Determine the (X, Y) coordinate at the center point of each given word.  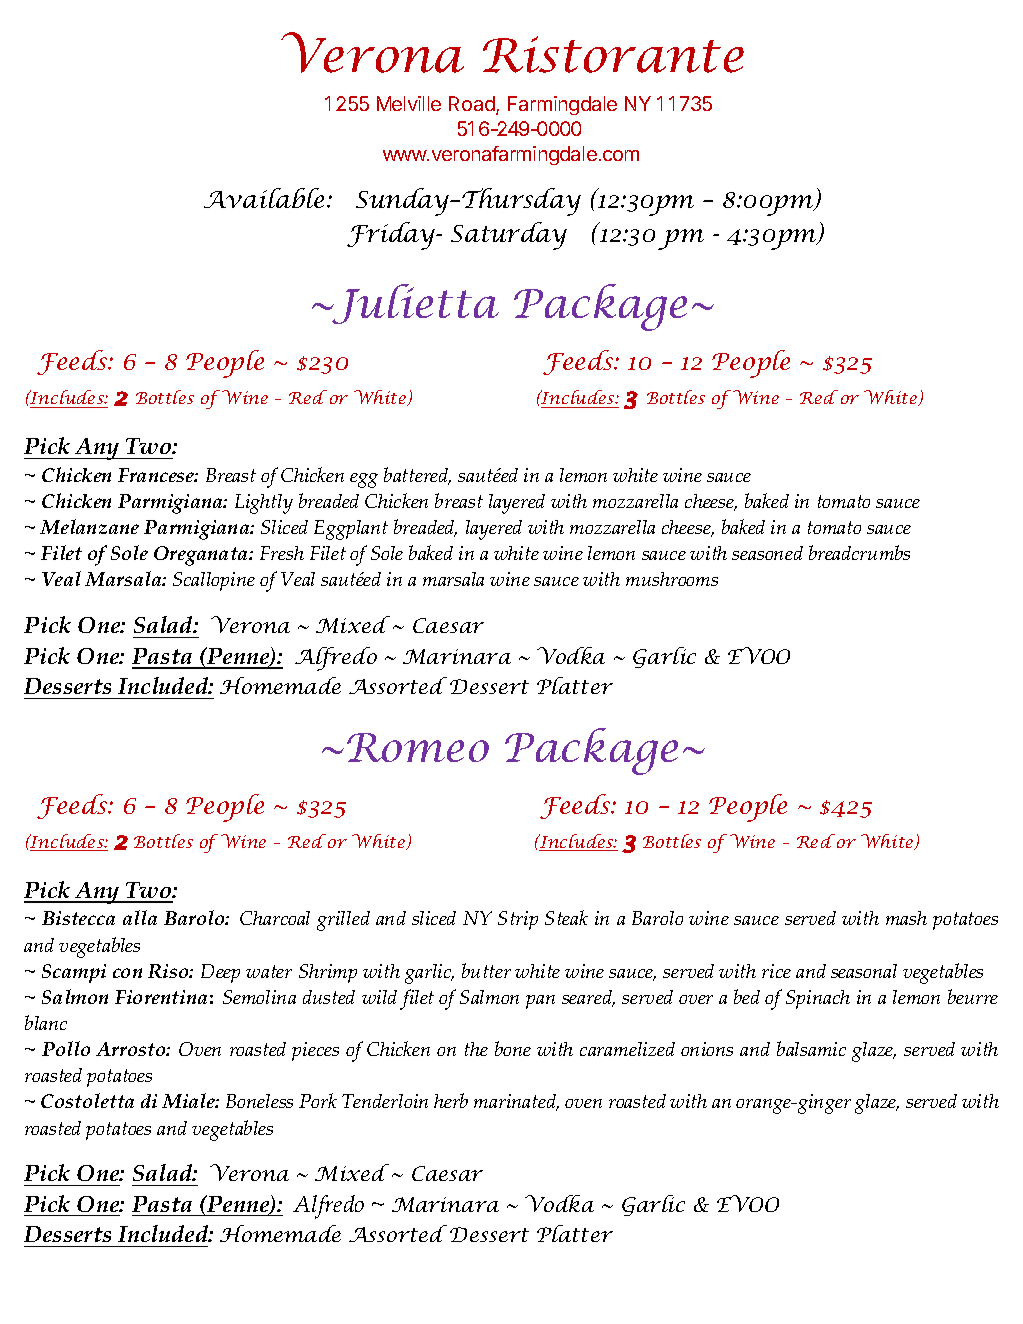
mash (906, 918)
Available (264, 198)
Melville (409, 103)
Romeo (418, 747)
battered (417, 476)
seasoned (767, 553)
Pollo (66, 1048)
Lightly (264, 504)
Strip (518, 920)
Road (473, 105)
